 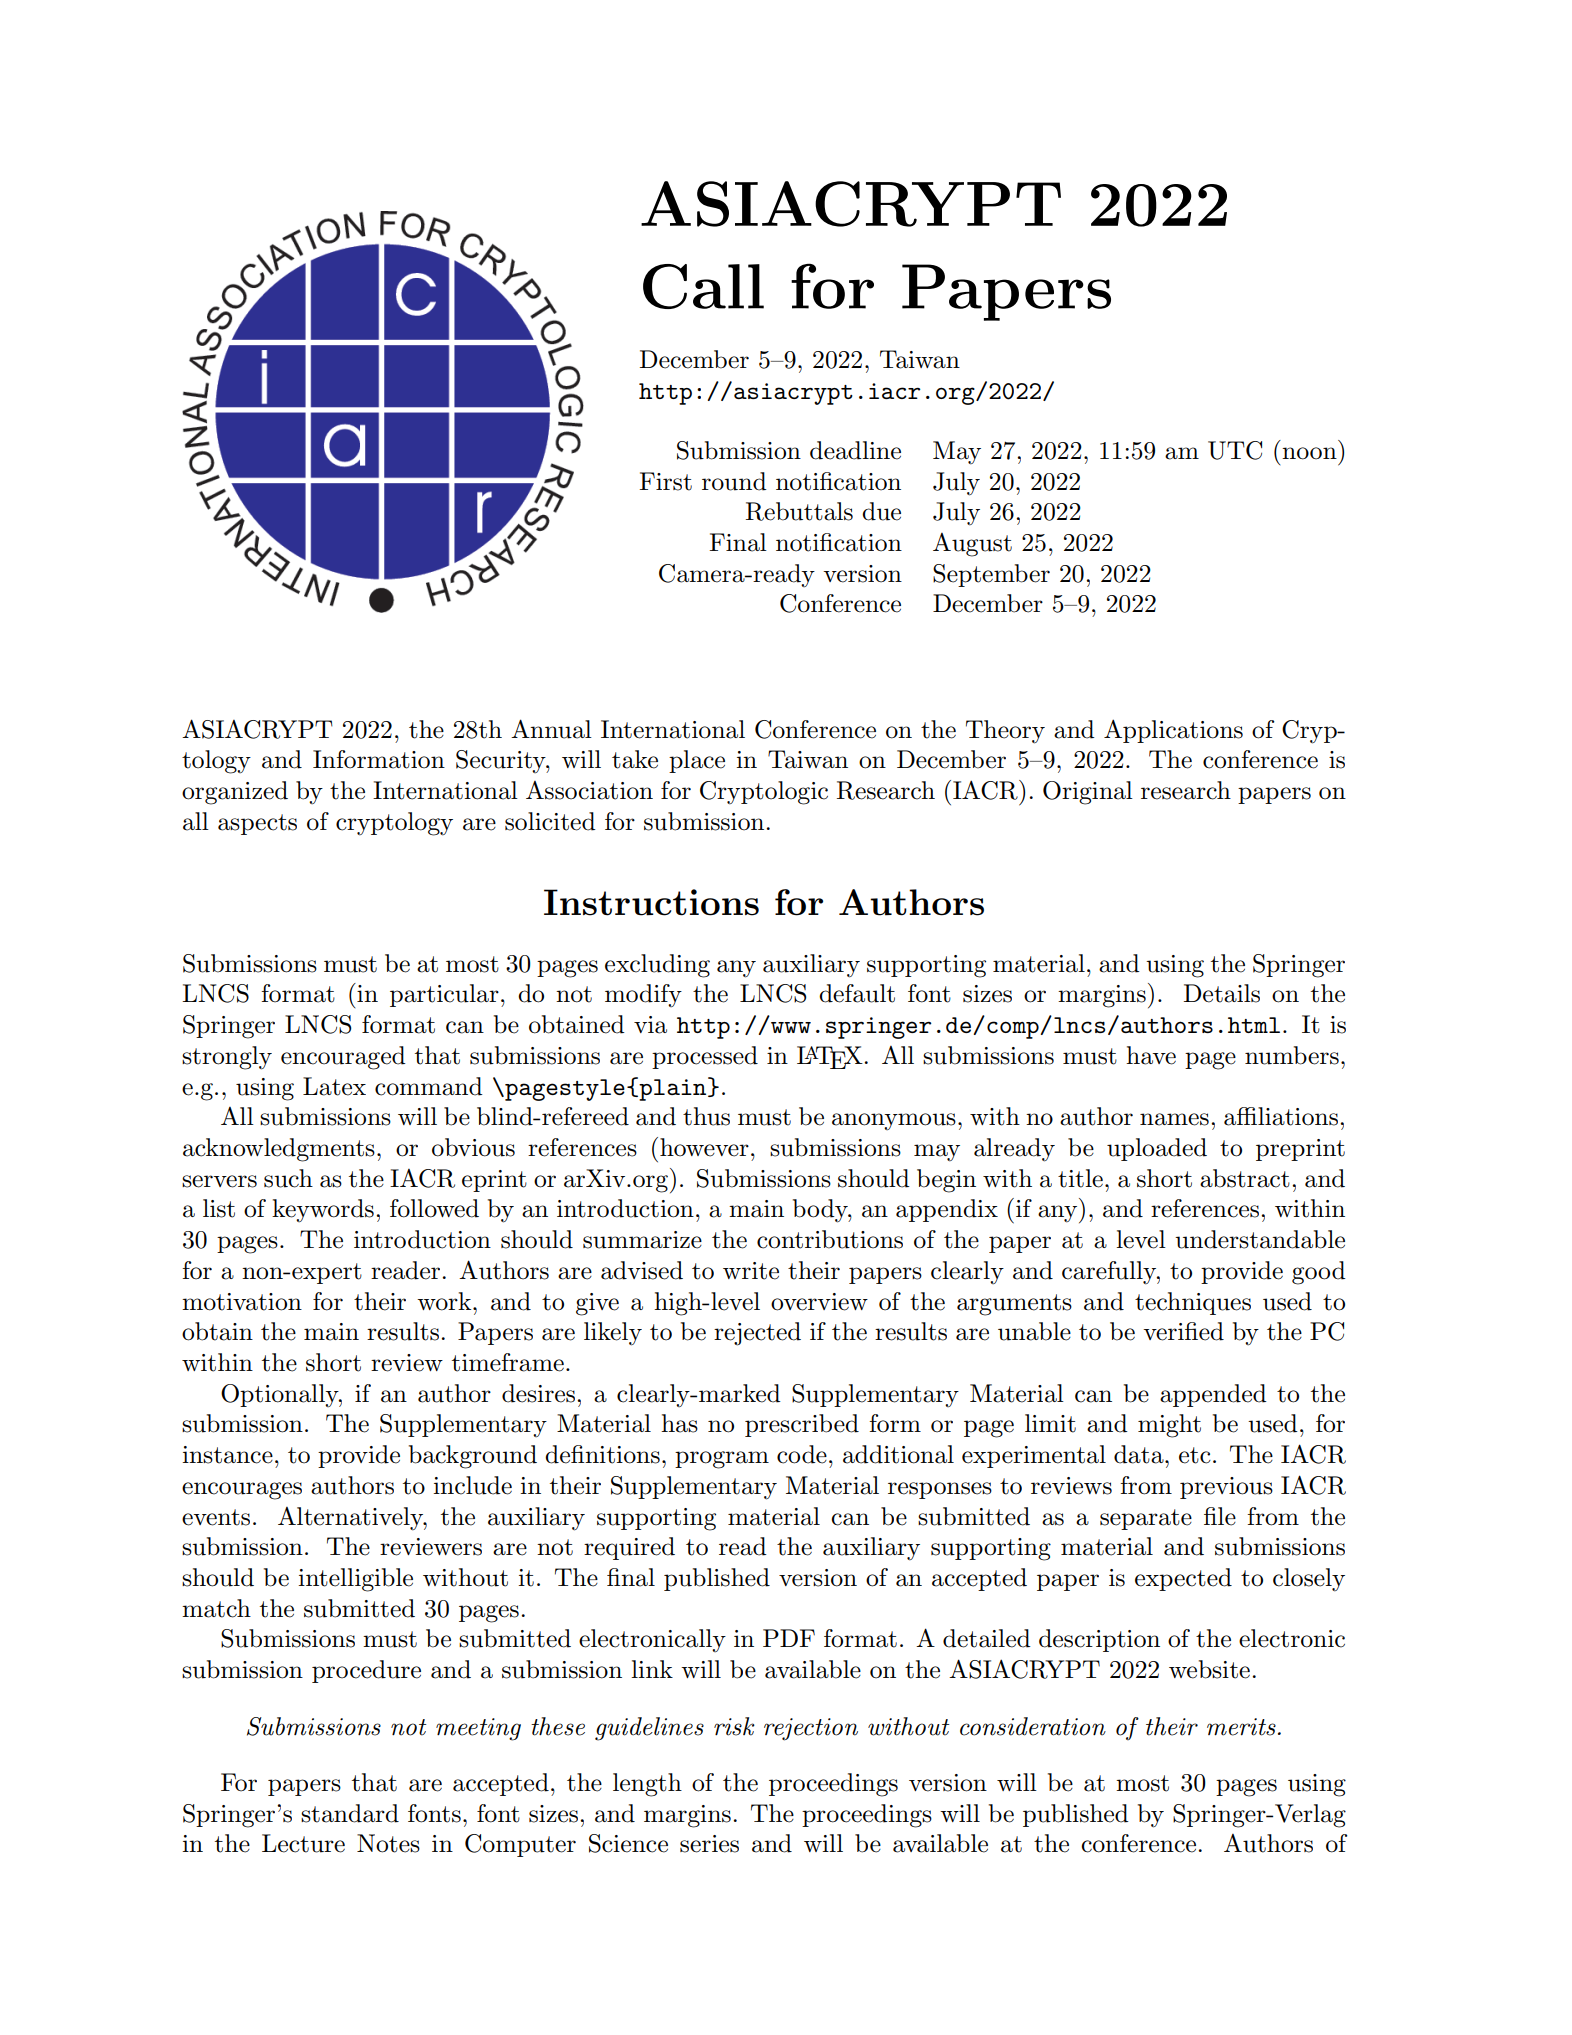 I want to click on etc, so click(x=1195, y=1455).
